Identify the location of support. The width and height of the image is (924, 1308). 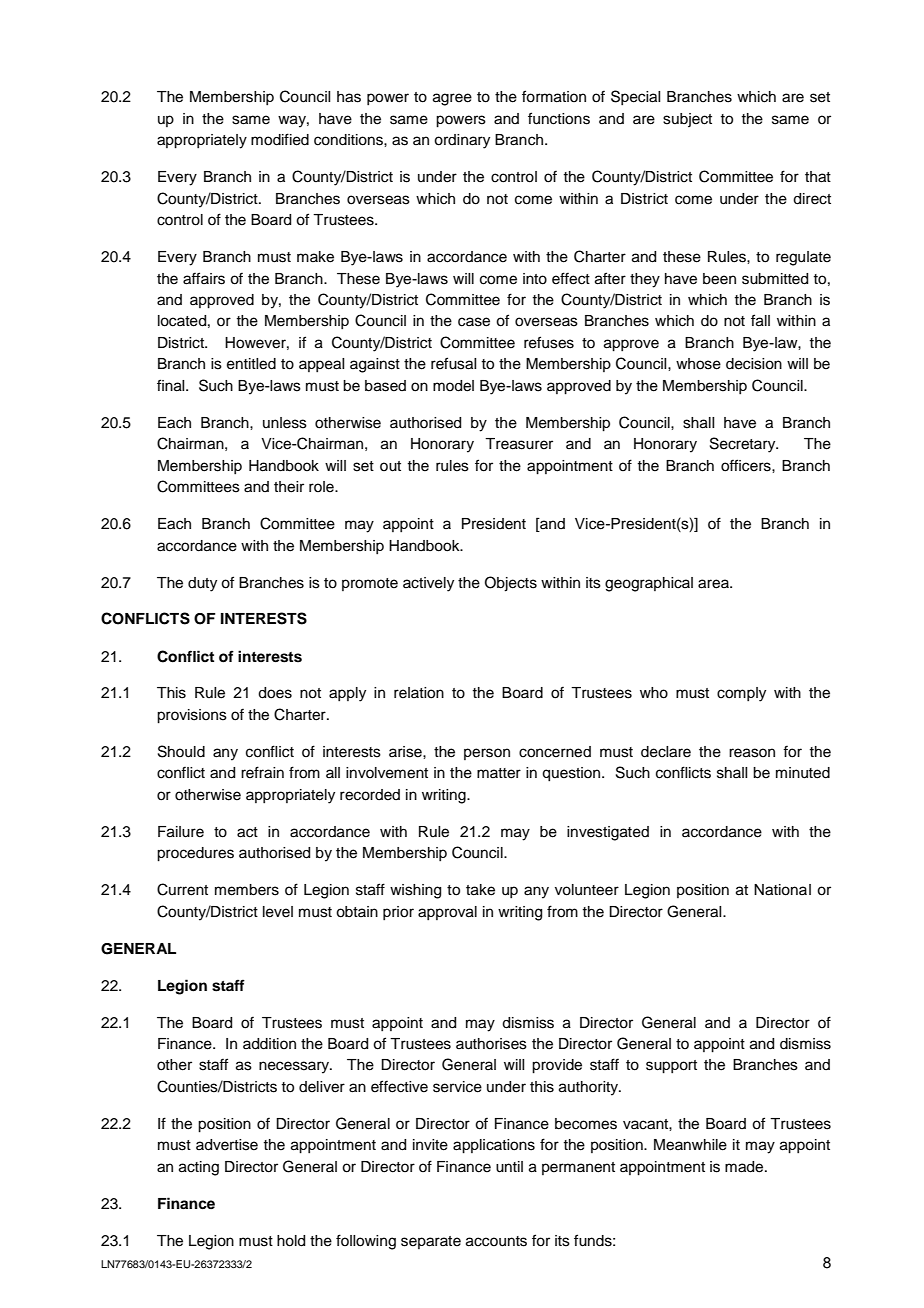
(671, 1067).
